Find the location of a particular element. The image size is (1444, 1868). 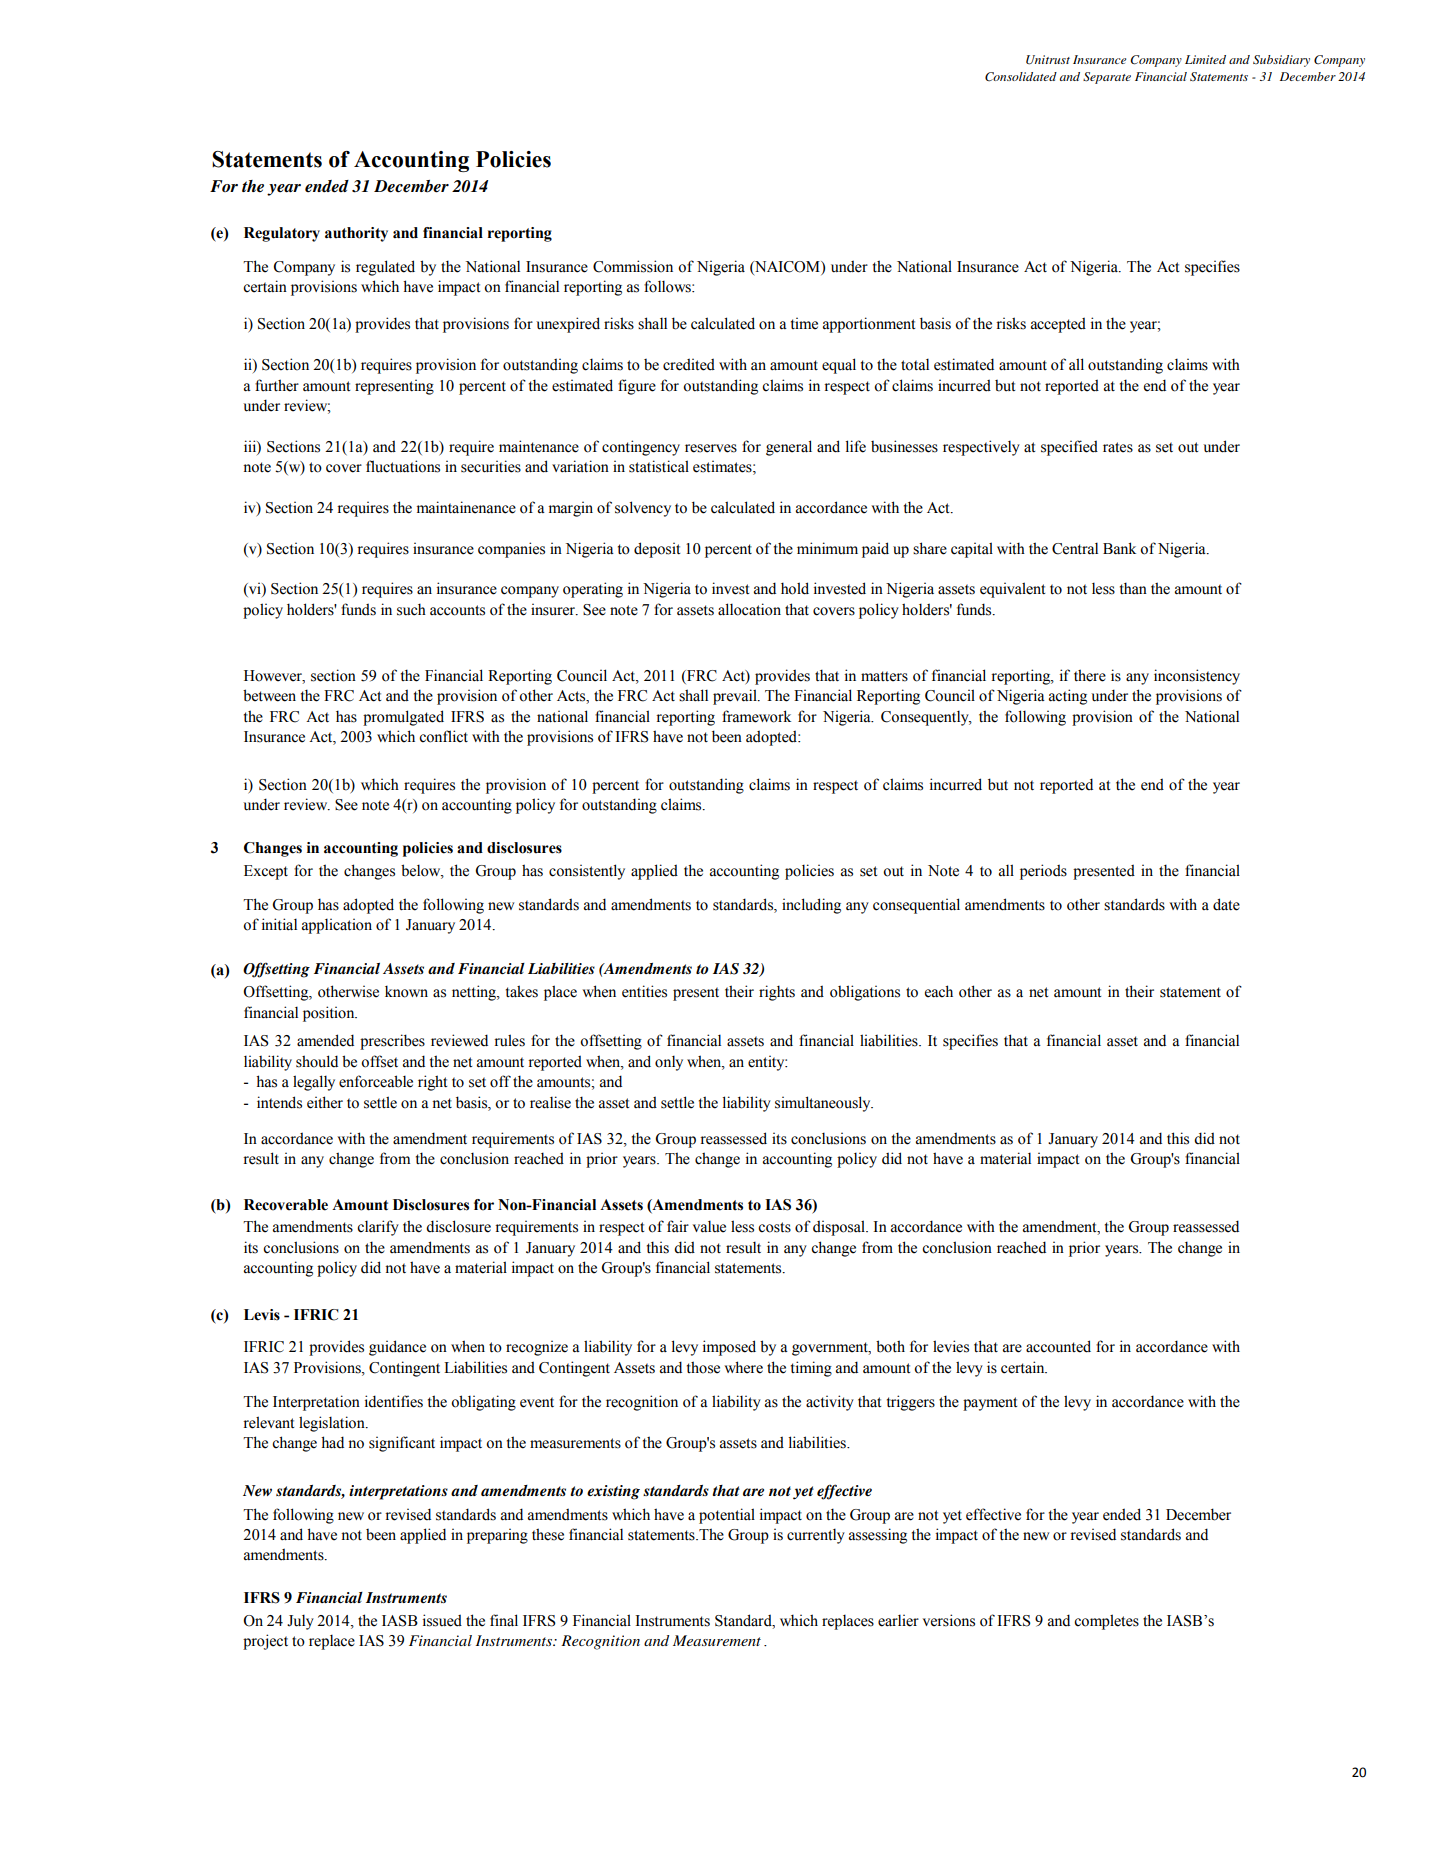

Commission is located at coordinates (633, 266).
